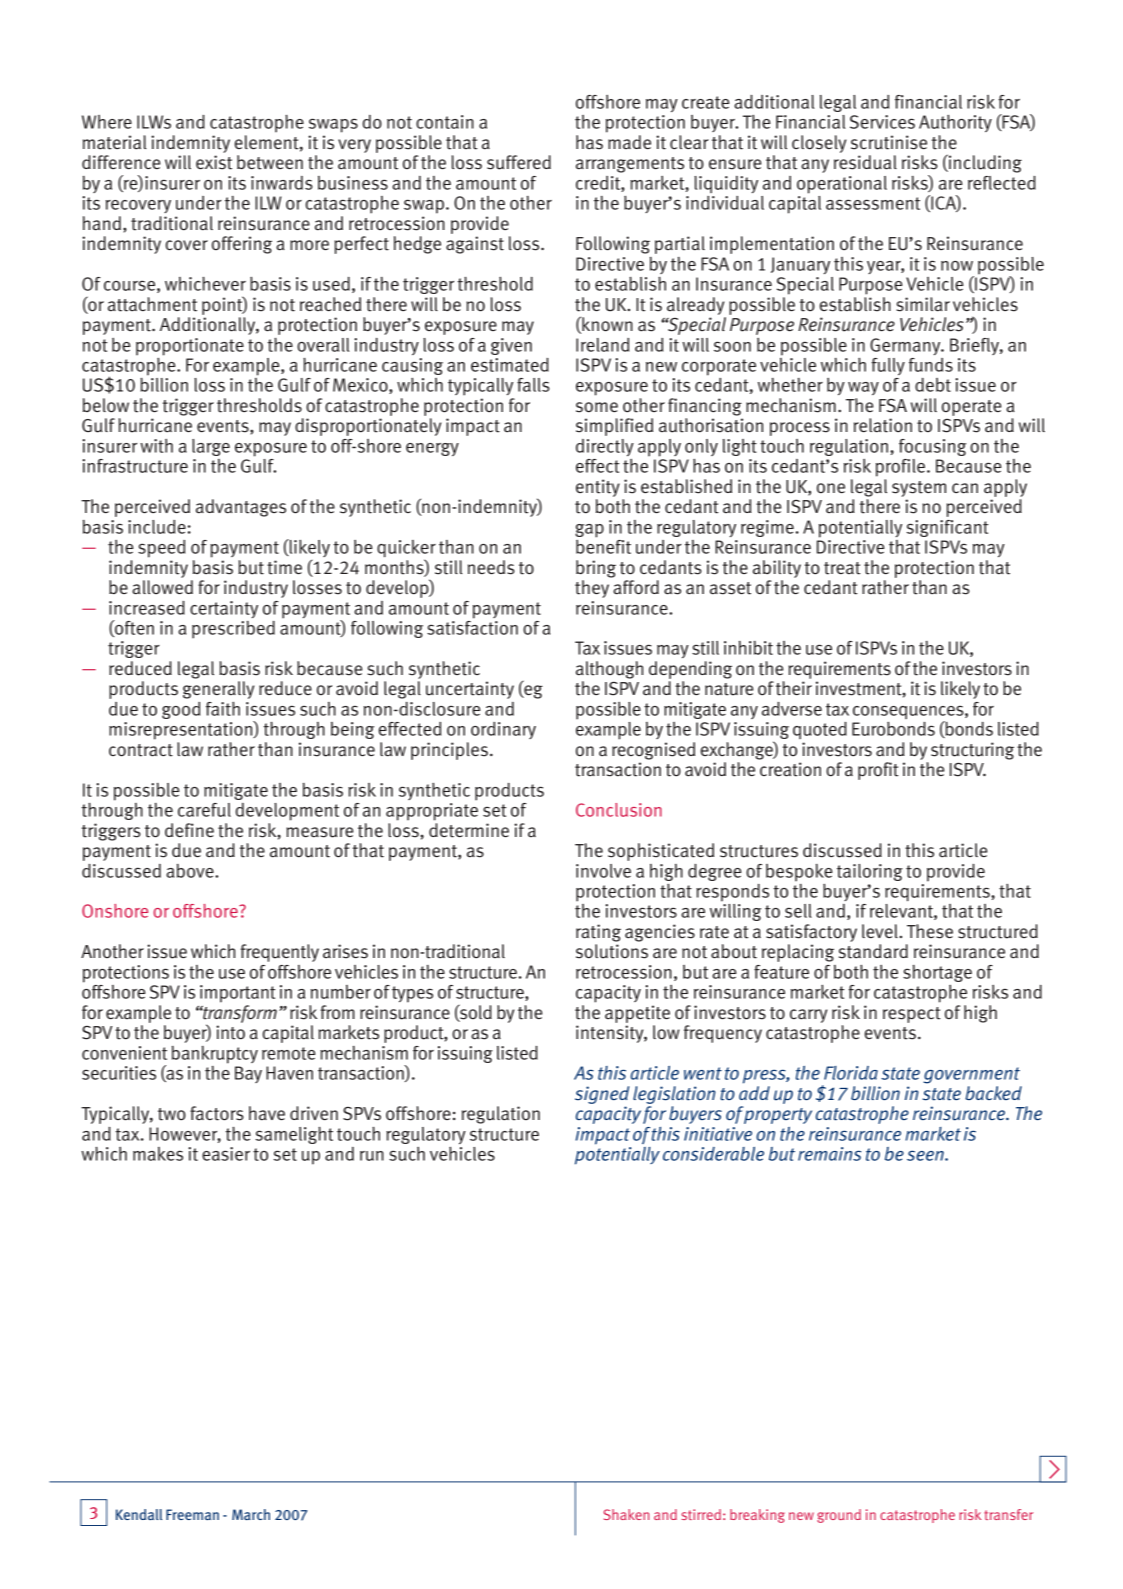 The width and height of the image is (1123, 1589). What do you see at coordinates (211, 447) in the image?
I see `large` at bounding box center [211, 447].
